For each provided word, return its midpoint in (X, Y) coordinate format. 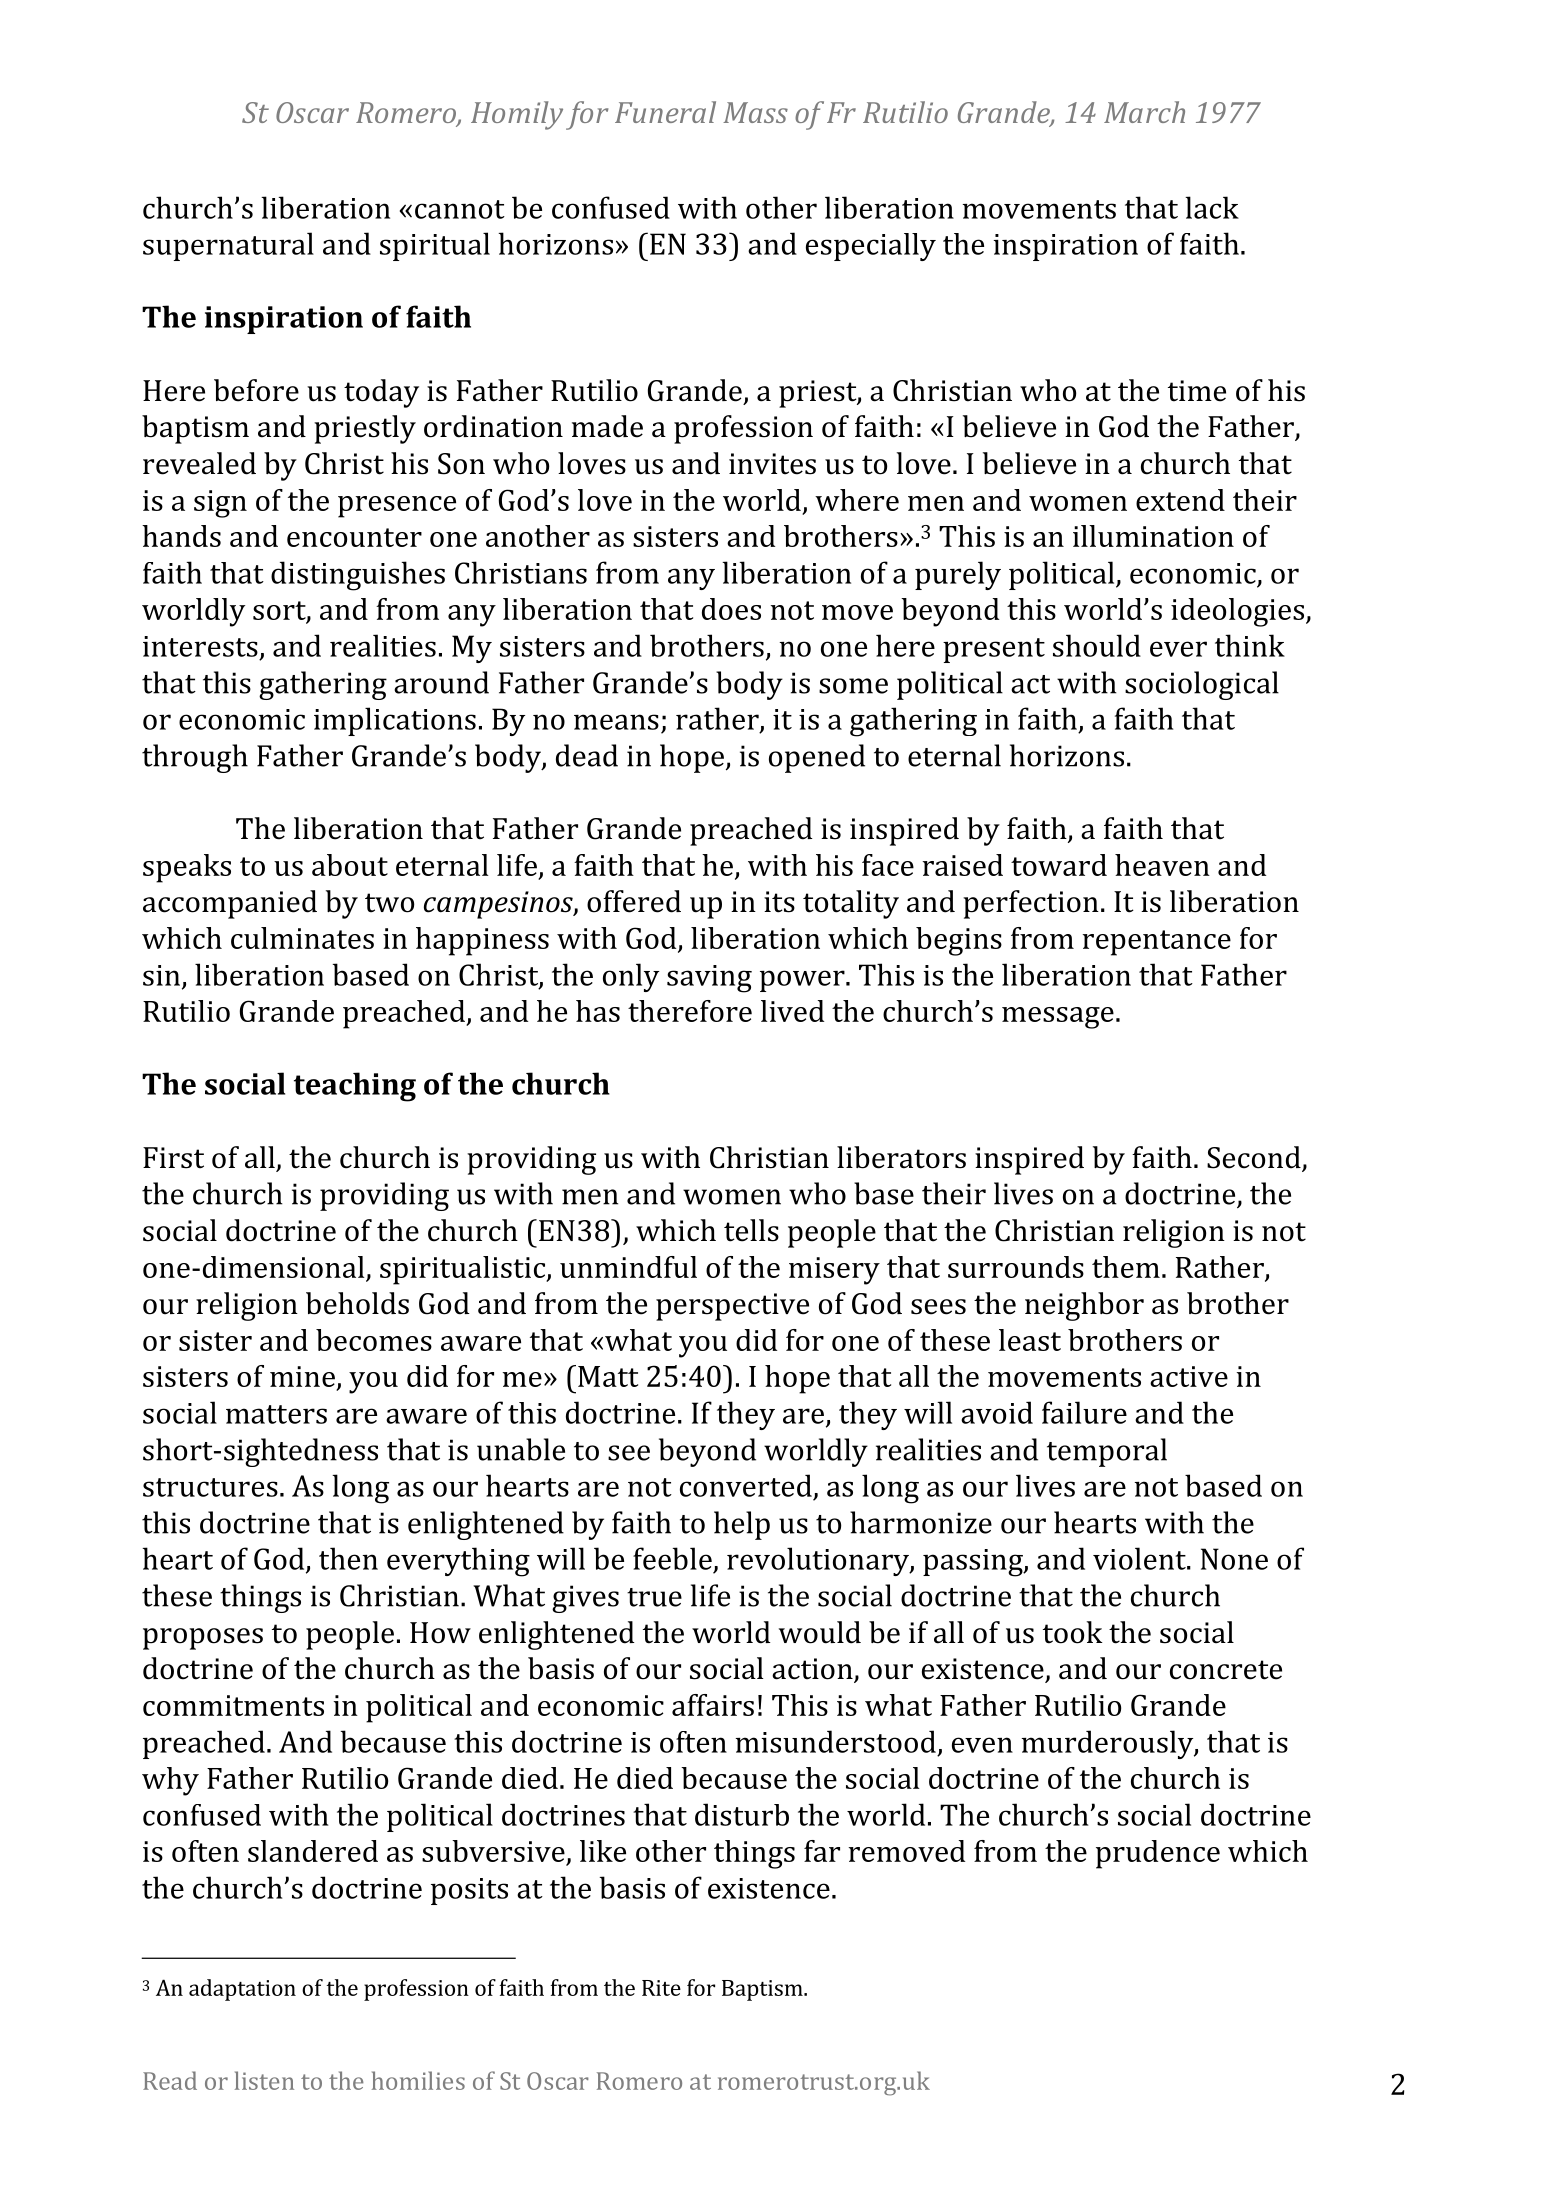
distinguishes (358, 576)
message (1058, 1018)
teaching (355, 1087)
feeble (672, 1558)
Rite (661, 1988)
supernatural (228, 246)
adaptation (242, 1990)
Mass (755, 112)
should (1097, 645)
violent (1140, 1558)
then (348, 1558)
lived (792, 1011)
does (731, 609)
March (1144, 112)
